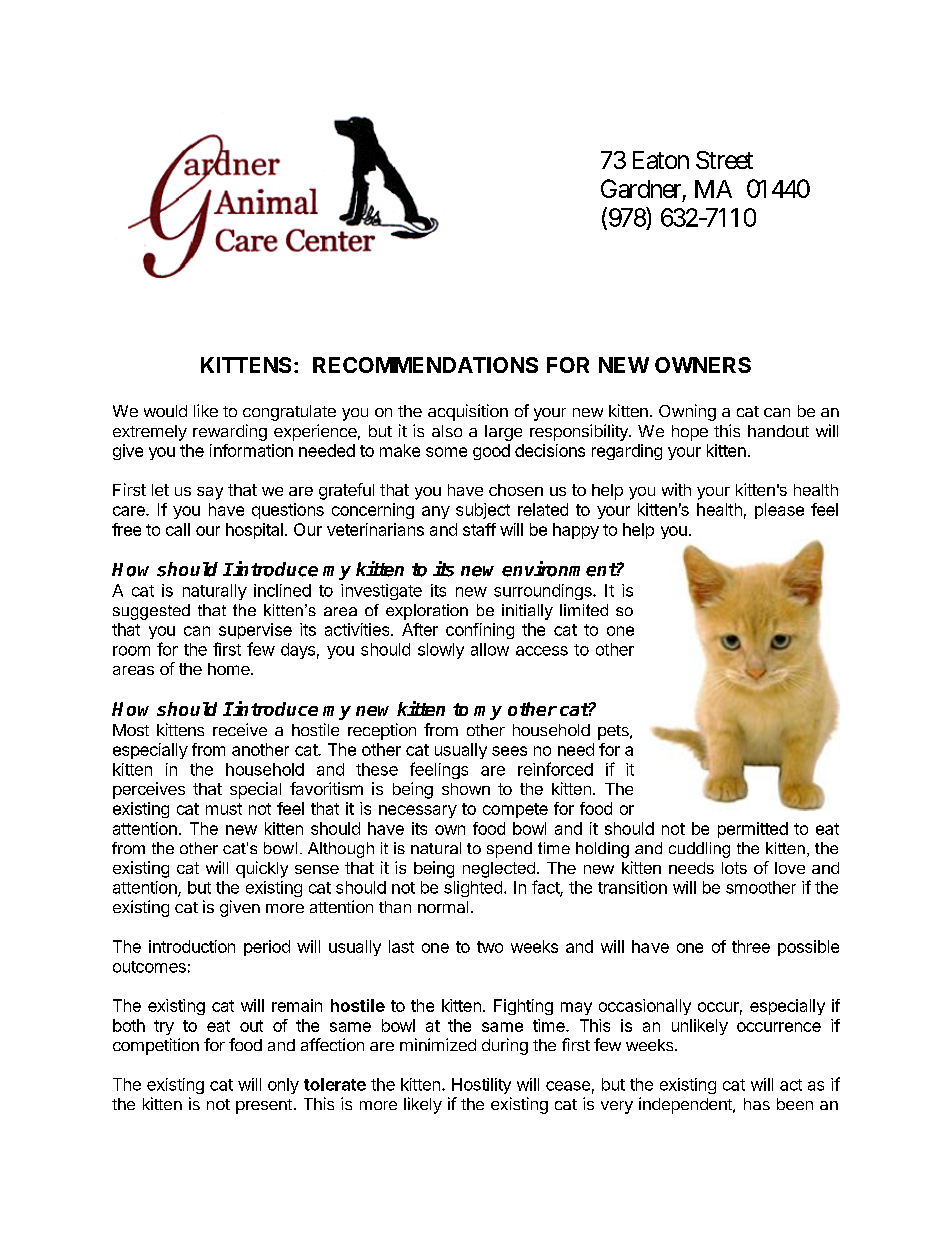 The image size is (952, 1233). Describe the element at coordinates (255, 631) in the screenshot. I see `supervise` at that location.
